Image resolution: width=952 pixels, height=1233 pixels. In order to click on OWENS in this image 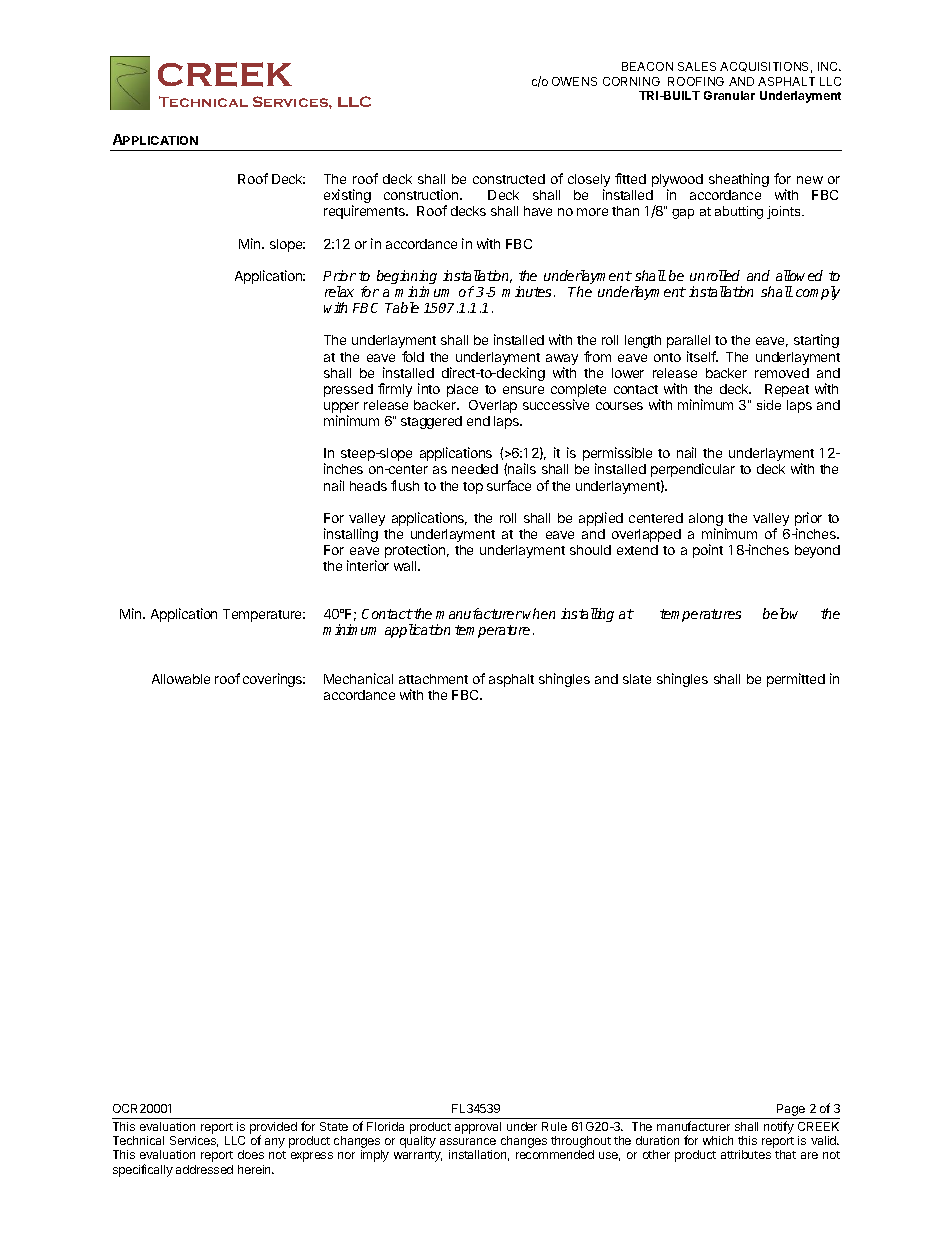, I will do `click(574, 81)`.
